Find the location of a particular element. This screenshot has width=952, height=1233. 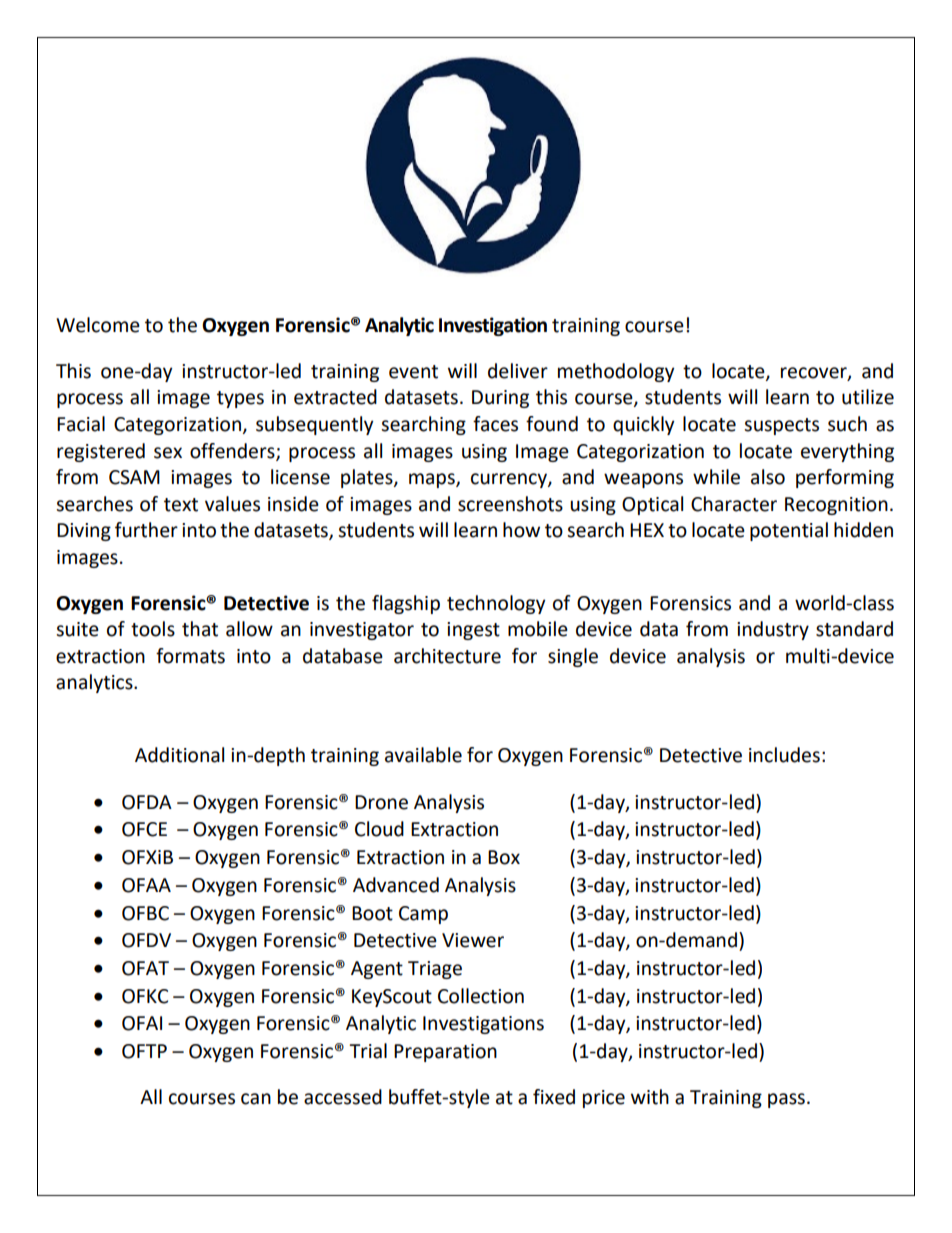

Additional is located at coordinates (179, 755).
